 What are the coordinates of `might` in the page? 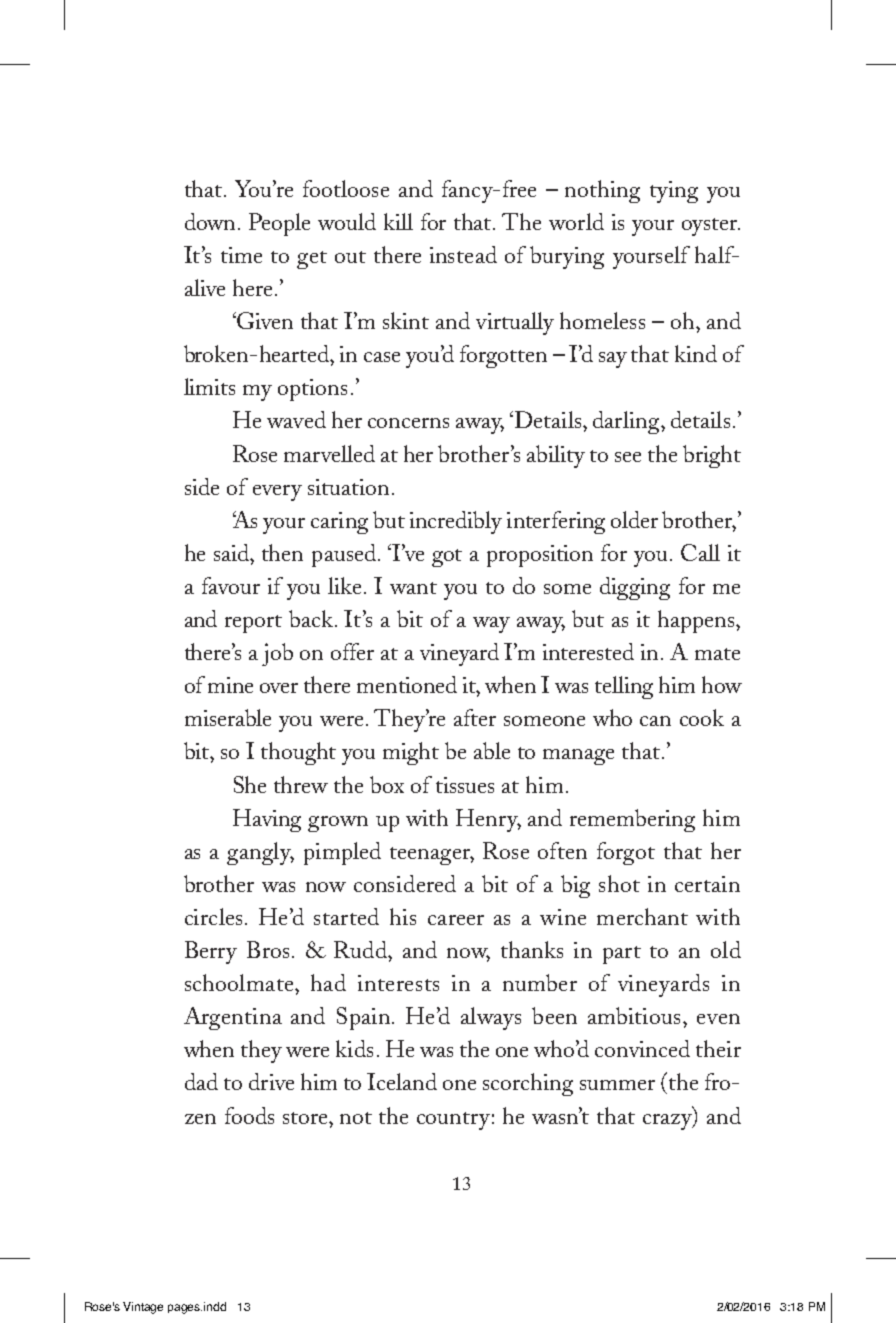 It's located at (411, 753).
